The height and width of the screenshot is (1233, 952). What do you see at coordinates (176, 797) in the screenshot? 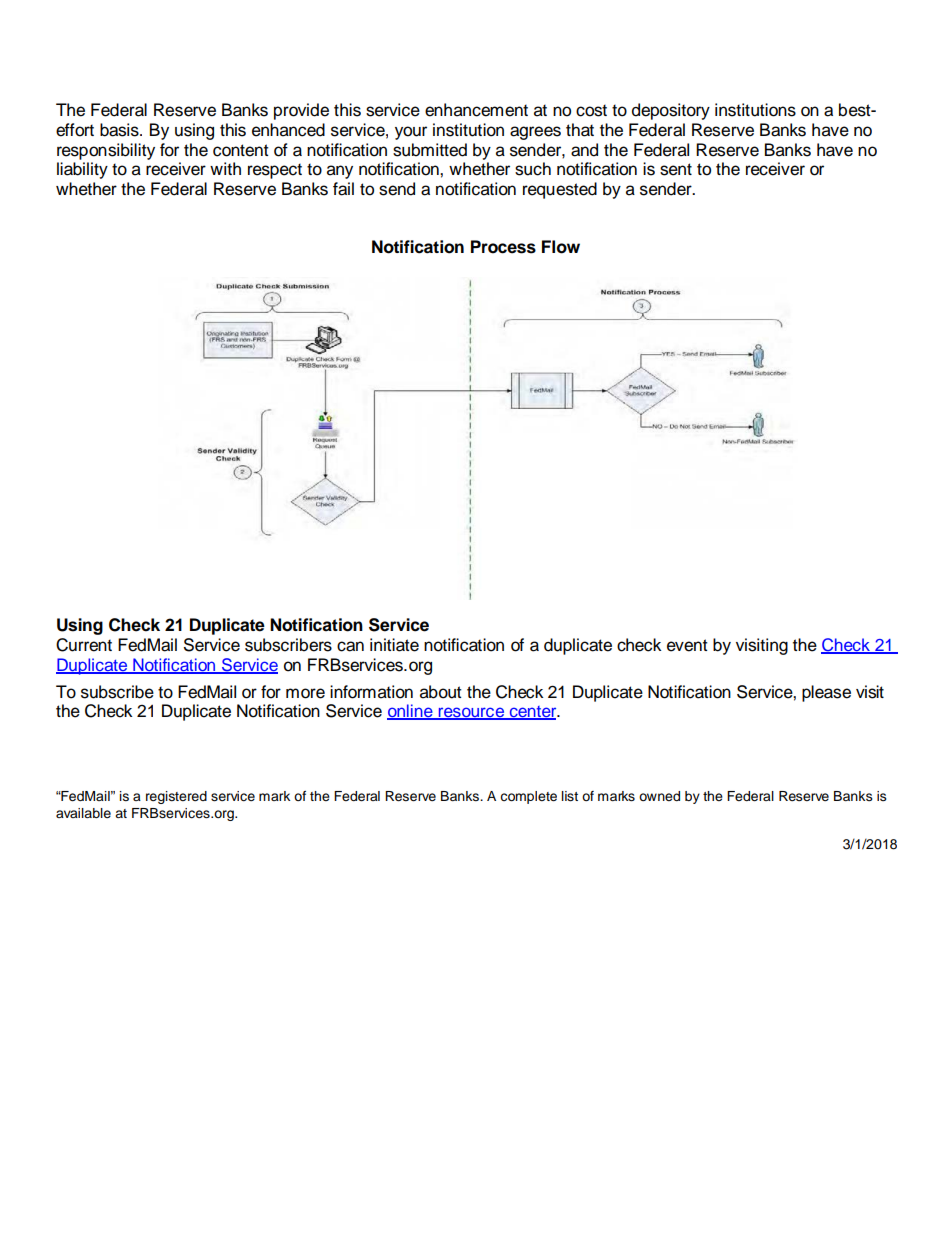
I see `registered` at bounding box center [176, 797].
